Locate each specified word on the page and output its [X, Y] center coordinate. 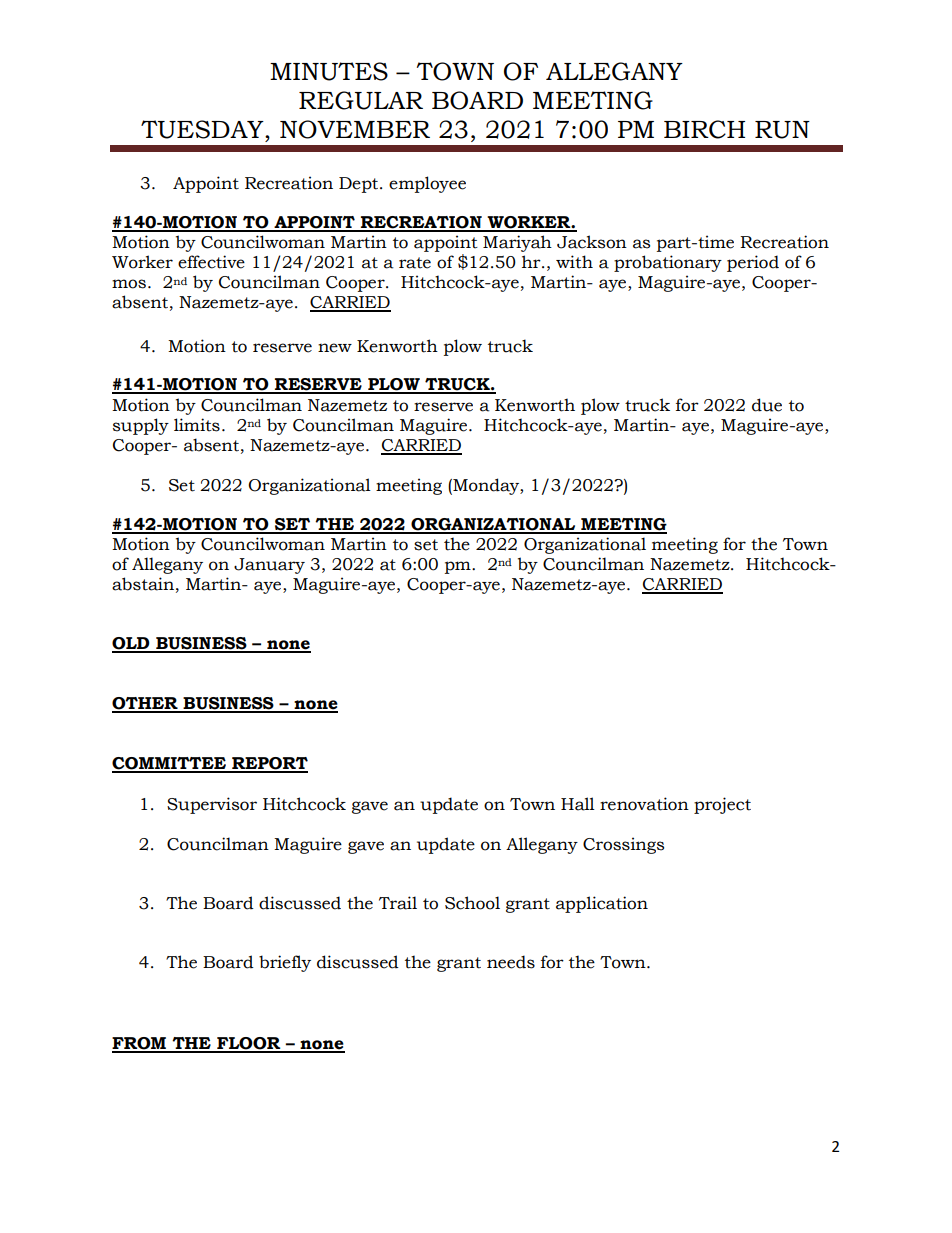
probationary [668, 263]
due [767, 405]
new [335, 348]
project [722, 805]
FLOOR [249, 1044]
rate [415, 263]
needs [511, 962]
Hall [578, 804]
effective [211, 262]
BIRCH [704, 129]
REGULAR [361, 100]
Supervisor [212, 805]
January [269, 566]
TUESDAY [203, 129]
